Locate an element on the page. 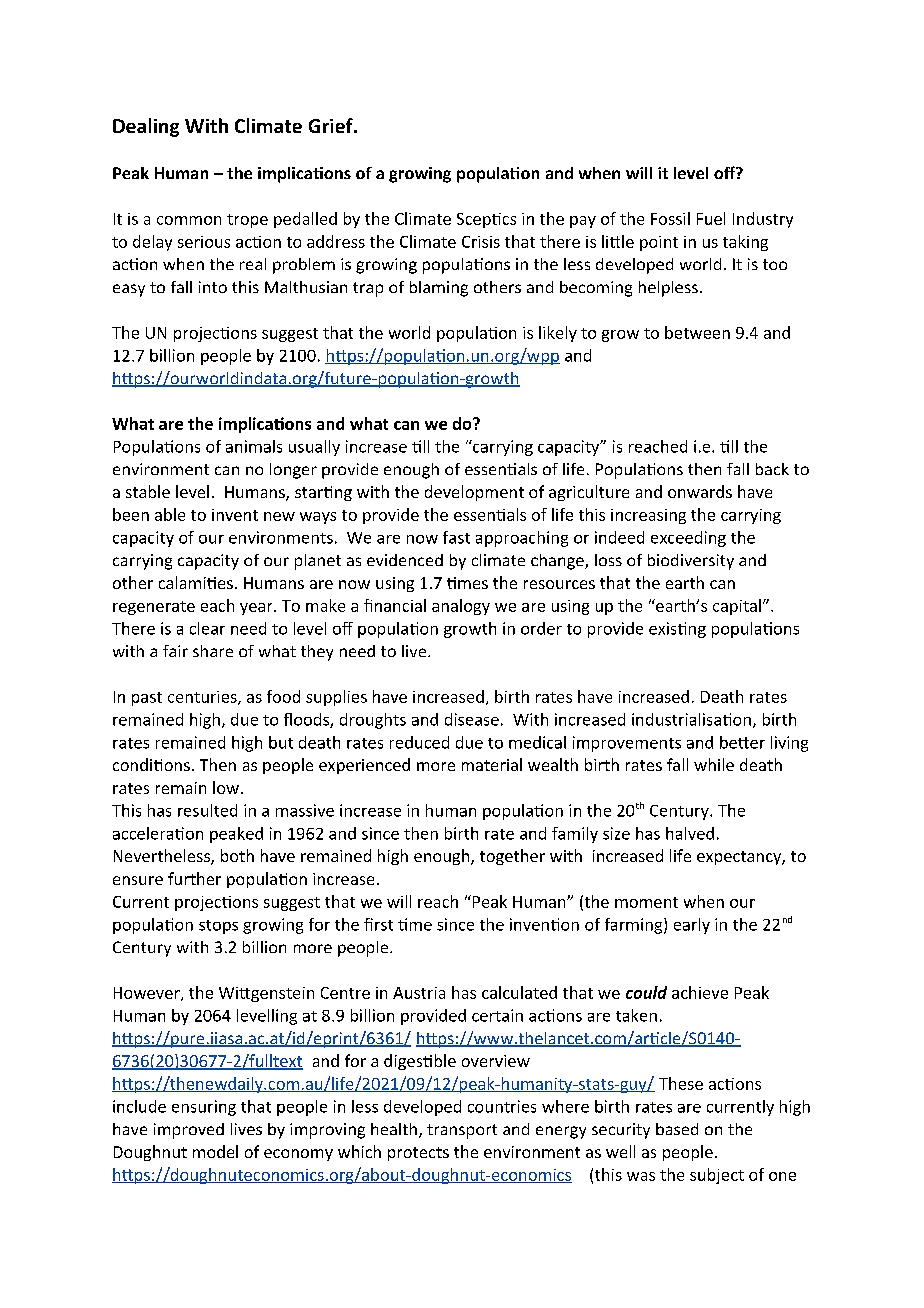  Fuel is located at coordinates (711, 218).
